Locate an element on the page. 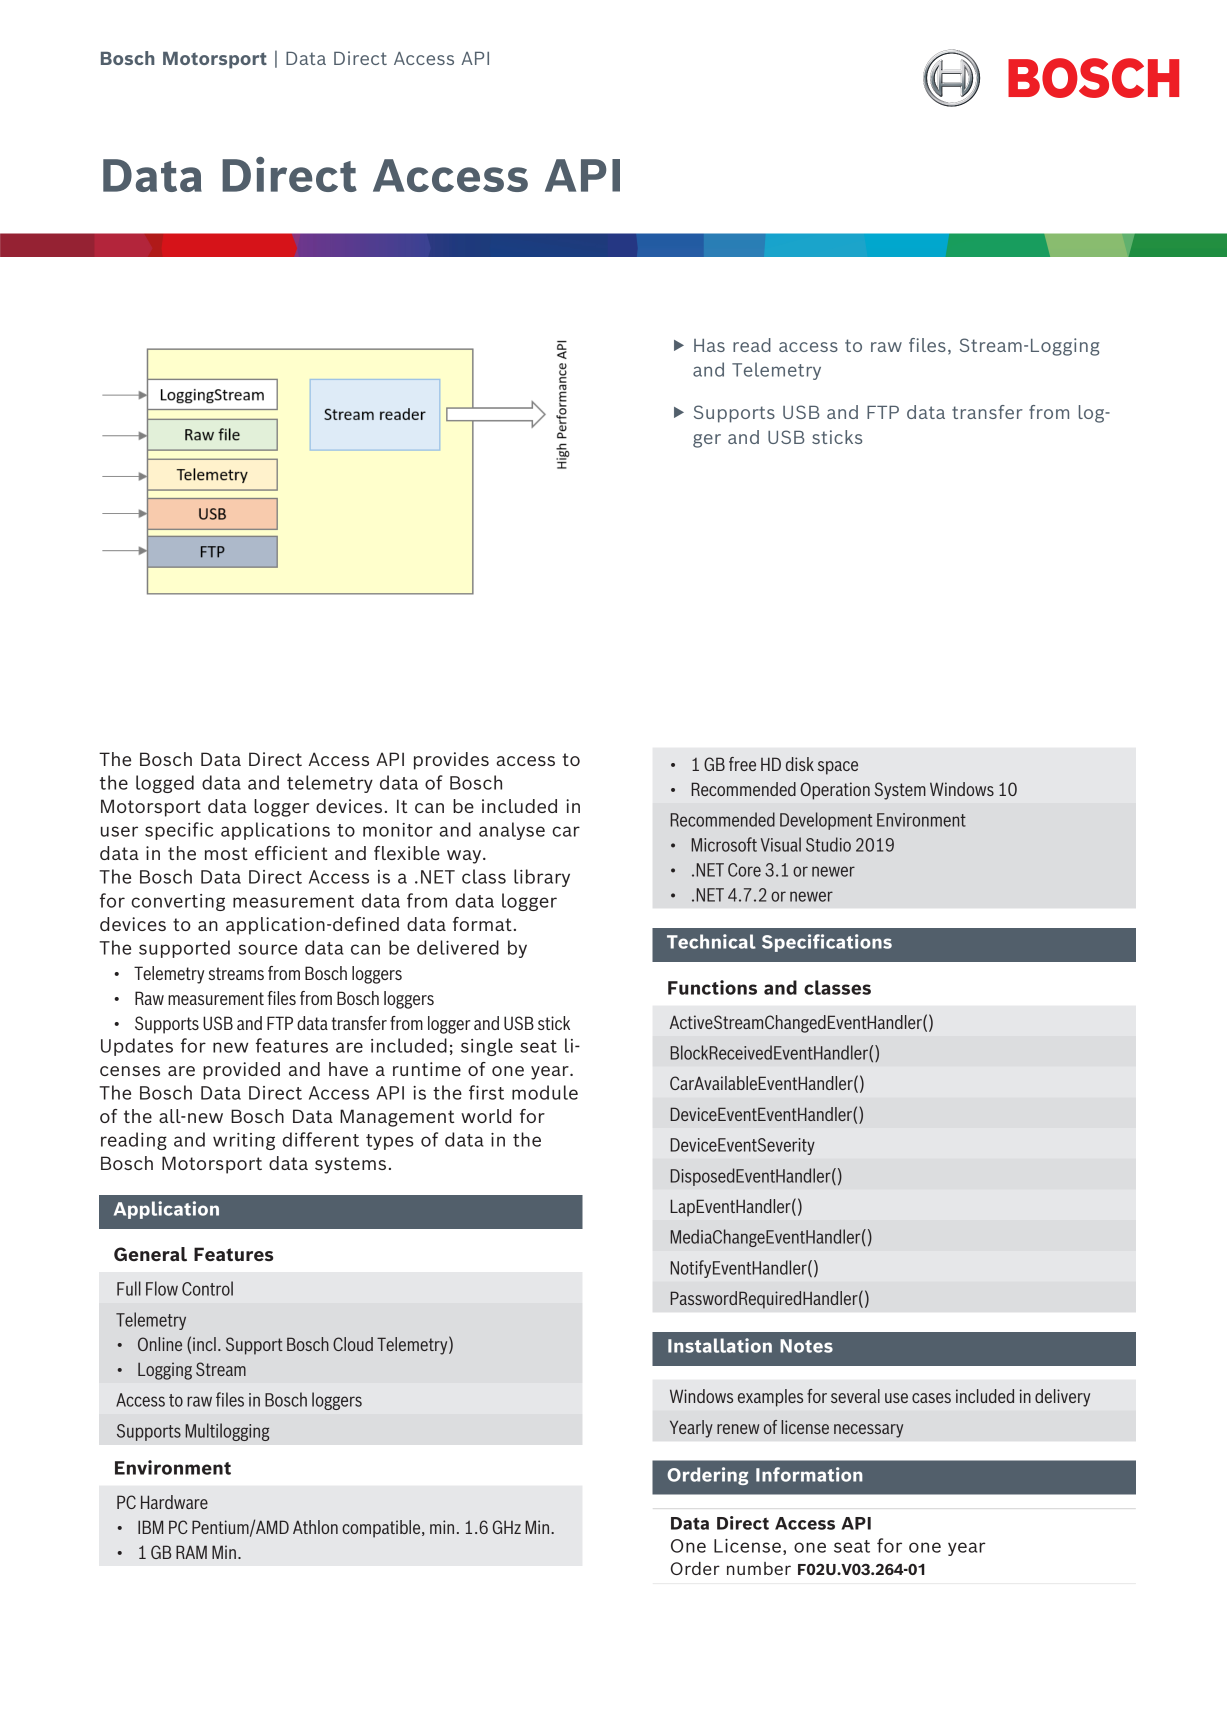 Image resolution: width=1227 pixels, height=1735 pixels. free is located at coordinates (742, 764).
